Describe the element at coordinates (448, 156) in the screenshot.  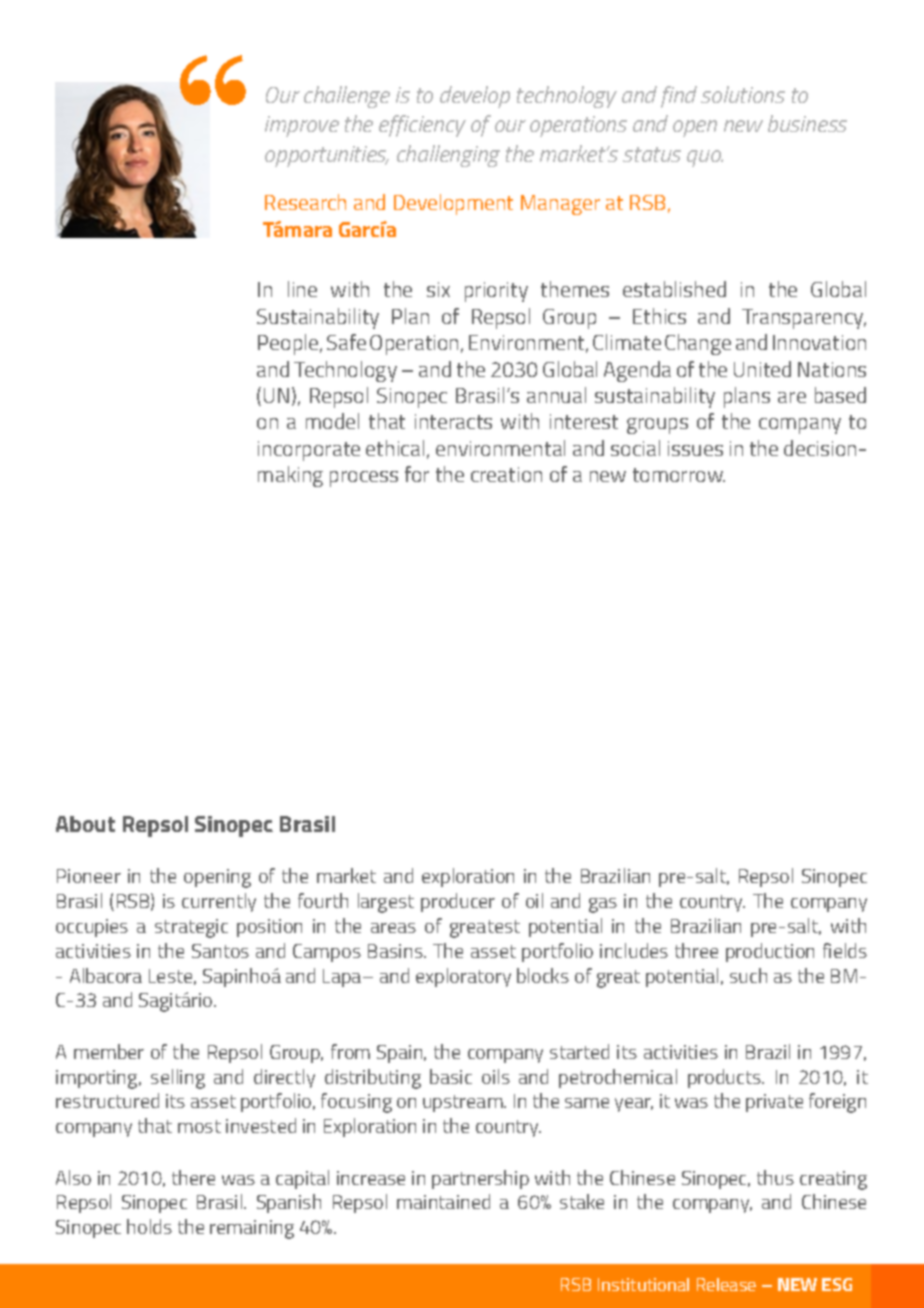
I see `challenging` at that location.
